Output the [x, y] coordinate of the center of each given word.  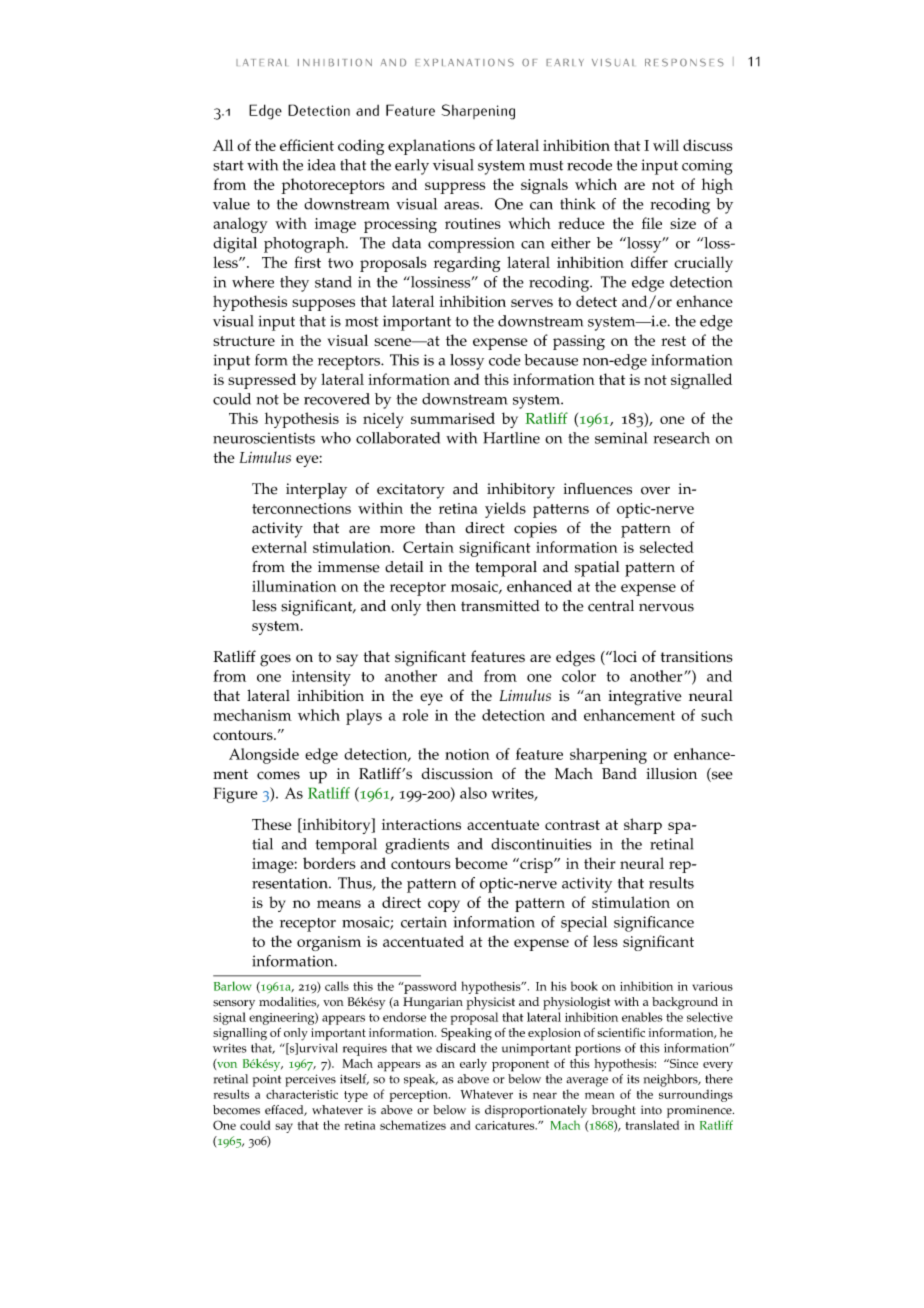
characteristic [302, 1094]
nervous [666, 607]
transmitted [500, 606]
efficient [307, 145]
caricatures [506, 1125]
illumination [294, 586]
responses [684, 62]
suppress [455, 188]
